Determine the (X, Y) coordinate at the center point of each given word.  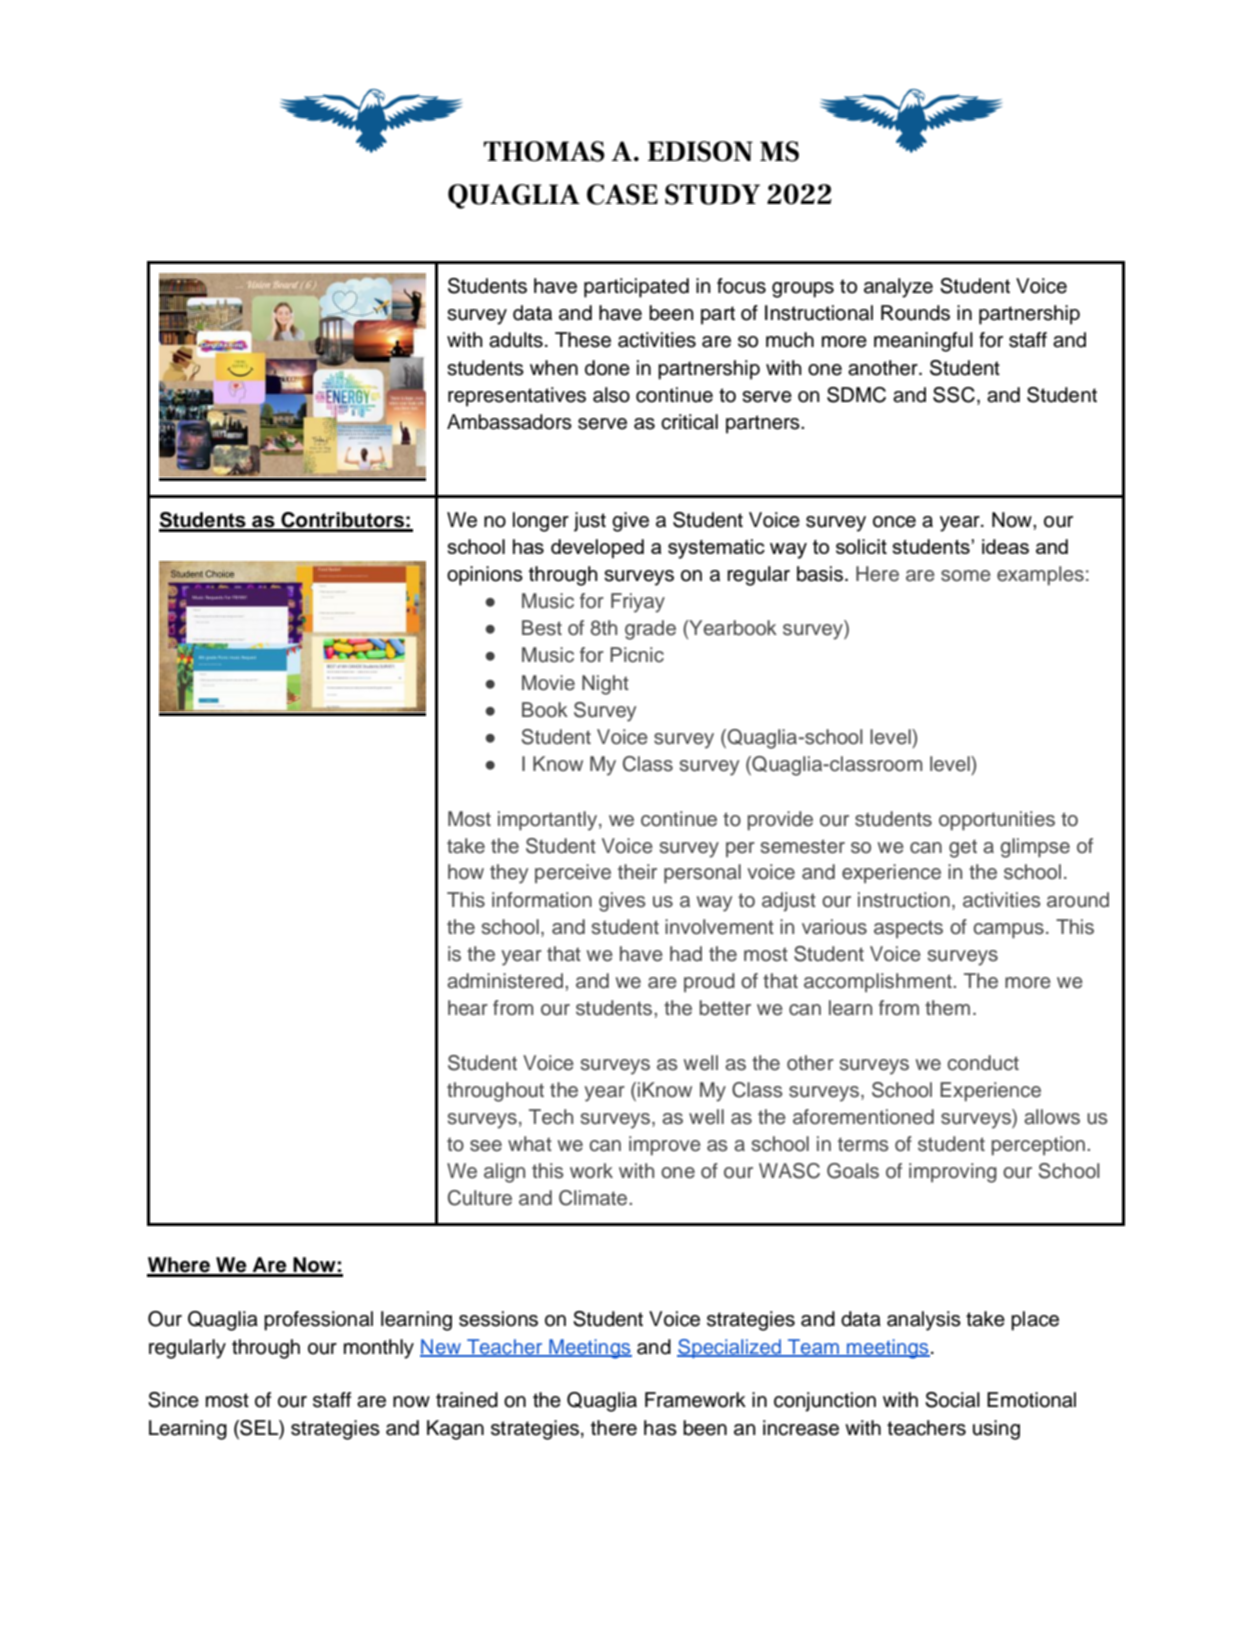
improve (665, 1146)
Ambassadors (509, 422)
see (486, 1146)
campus (1009, 931)
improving (953, 1173)
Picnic (637, 655)
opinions (485, 576)
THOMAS (544, 151)
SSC (954, 395)
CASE (622, 194)
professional (318, 1321)
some (966, 576)
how (466, 872)
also (611, 395)
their (637, 872)
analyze (898, 288)
